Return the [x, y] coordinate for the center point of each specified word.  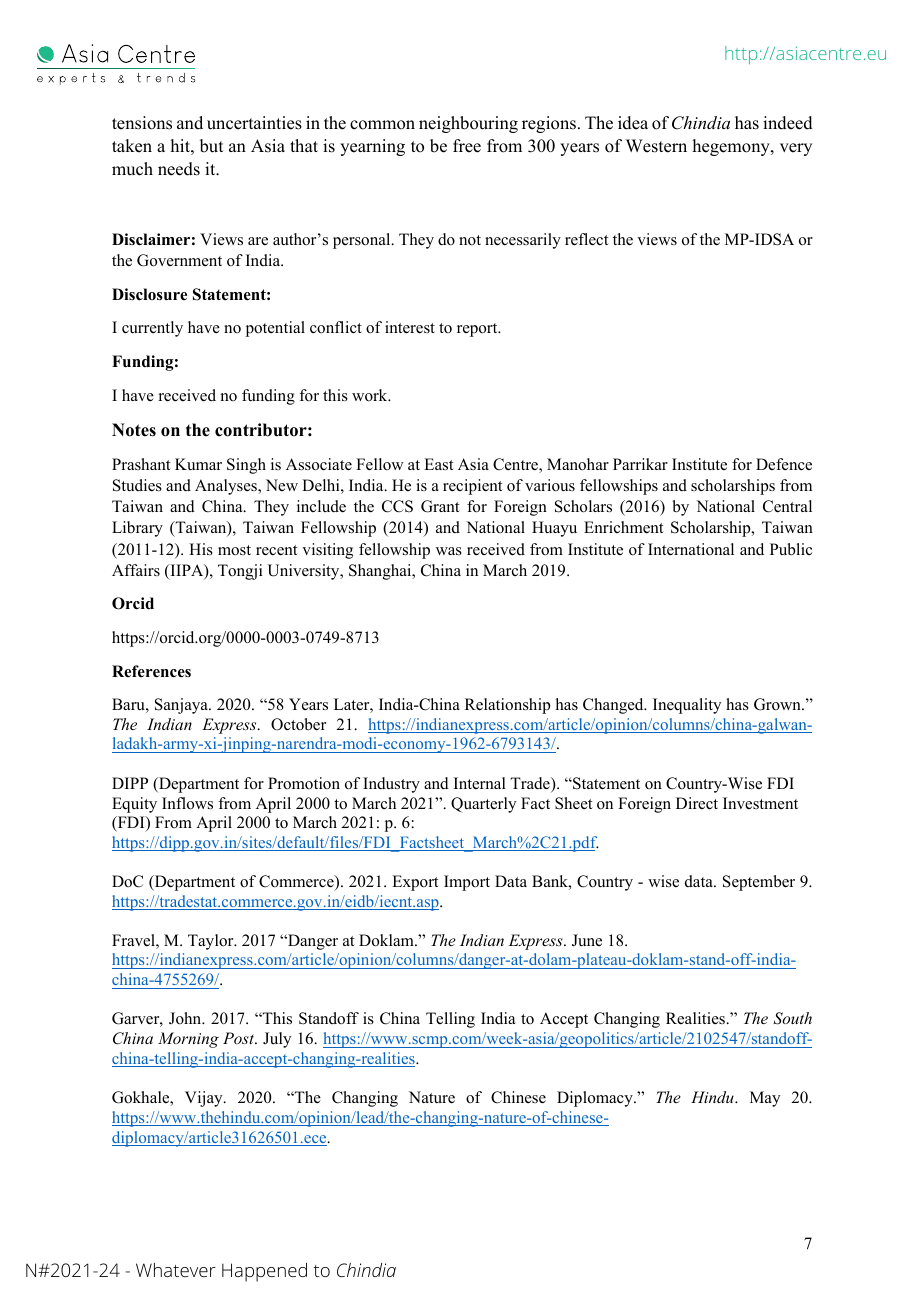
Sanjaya [182, 706]
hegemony [732, 147]
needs [179, 169]
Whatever [176, 1270]
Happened [264, 1272]
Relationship [507, 706]
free [467, 146]
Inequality [687, 706]
